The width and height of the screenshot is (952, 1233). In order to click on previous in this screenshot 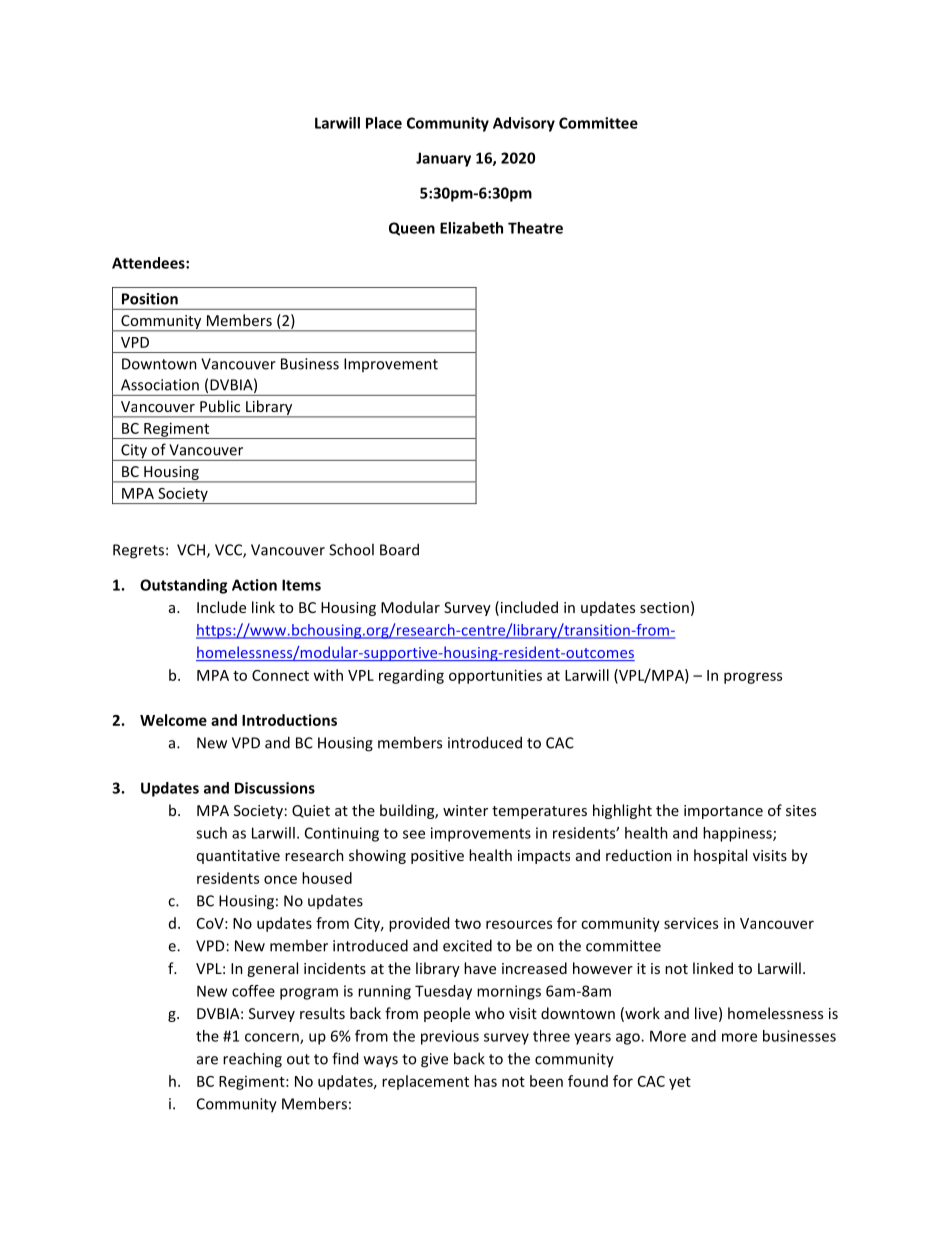, I will do `click(450, 1037)`.
